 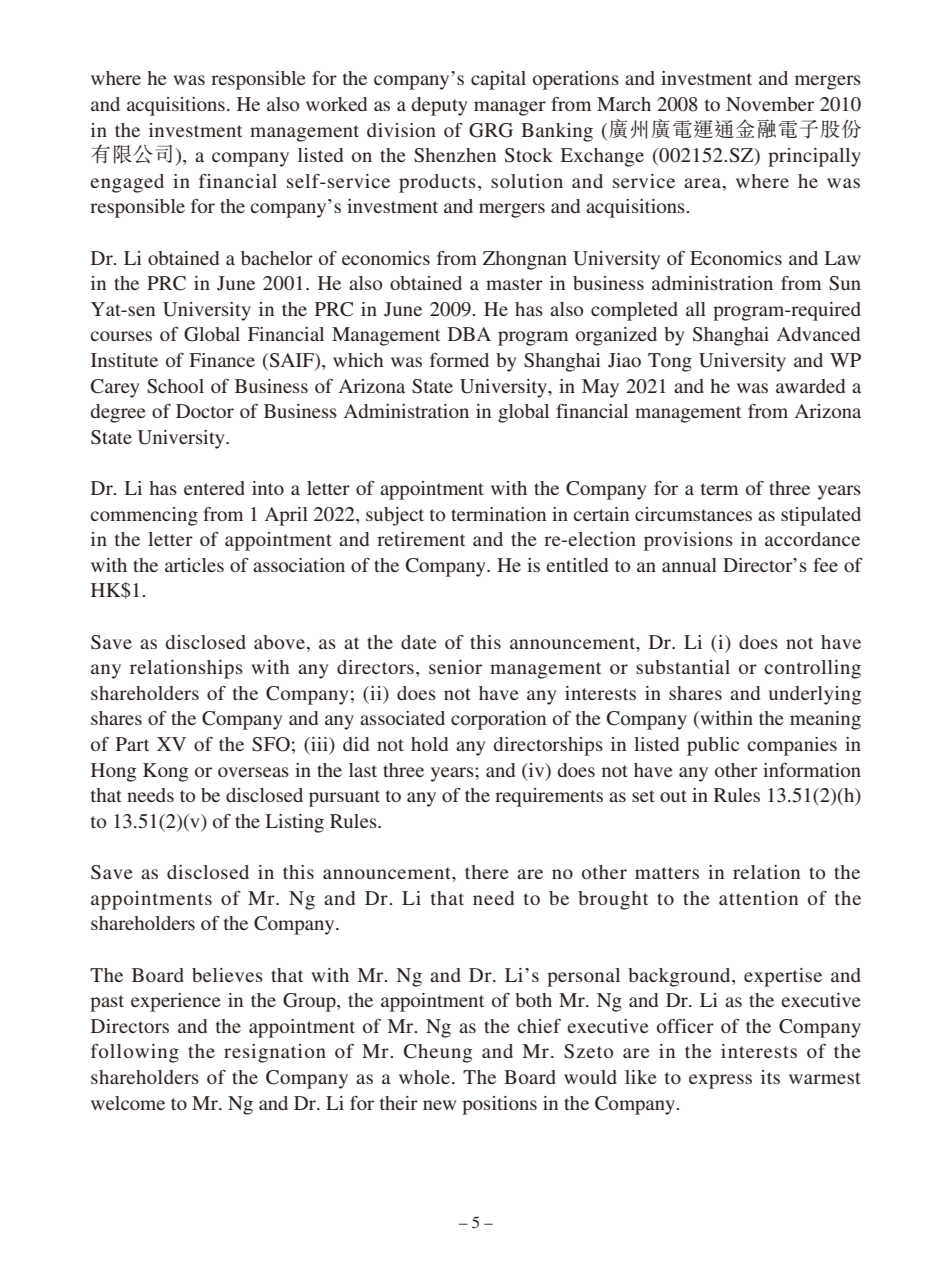 I want to click on November, so click(x=770, y=104).
